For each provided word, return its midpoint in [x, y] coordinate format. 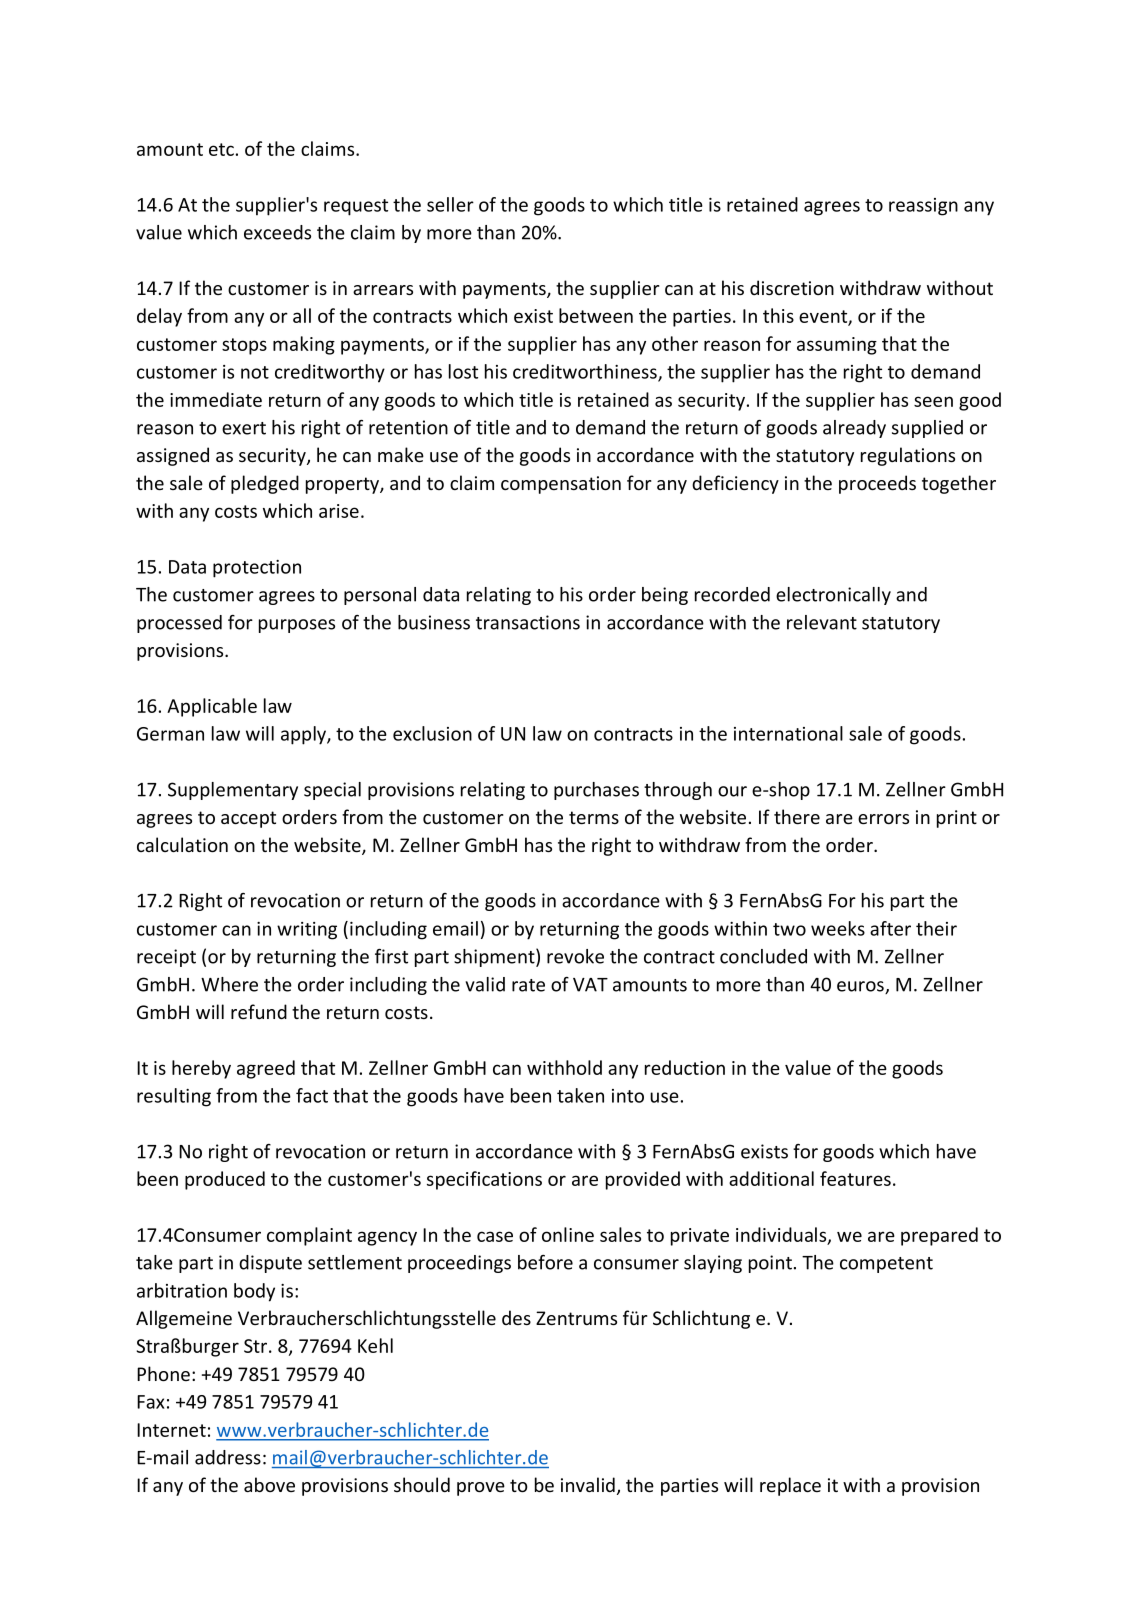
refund [259, 1011]
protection [257, 569]
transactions [528, 622]
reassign [923, 207]
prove [481, 1489]
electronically [833, 596]
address [228, 1457]
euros [861, 987]
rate [528, 985]
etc [221, 149]
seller [450, 204]
